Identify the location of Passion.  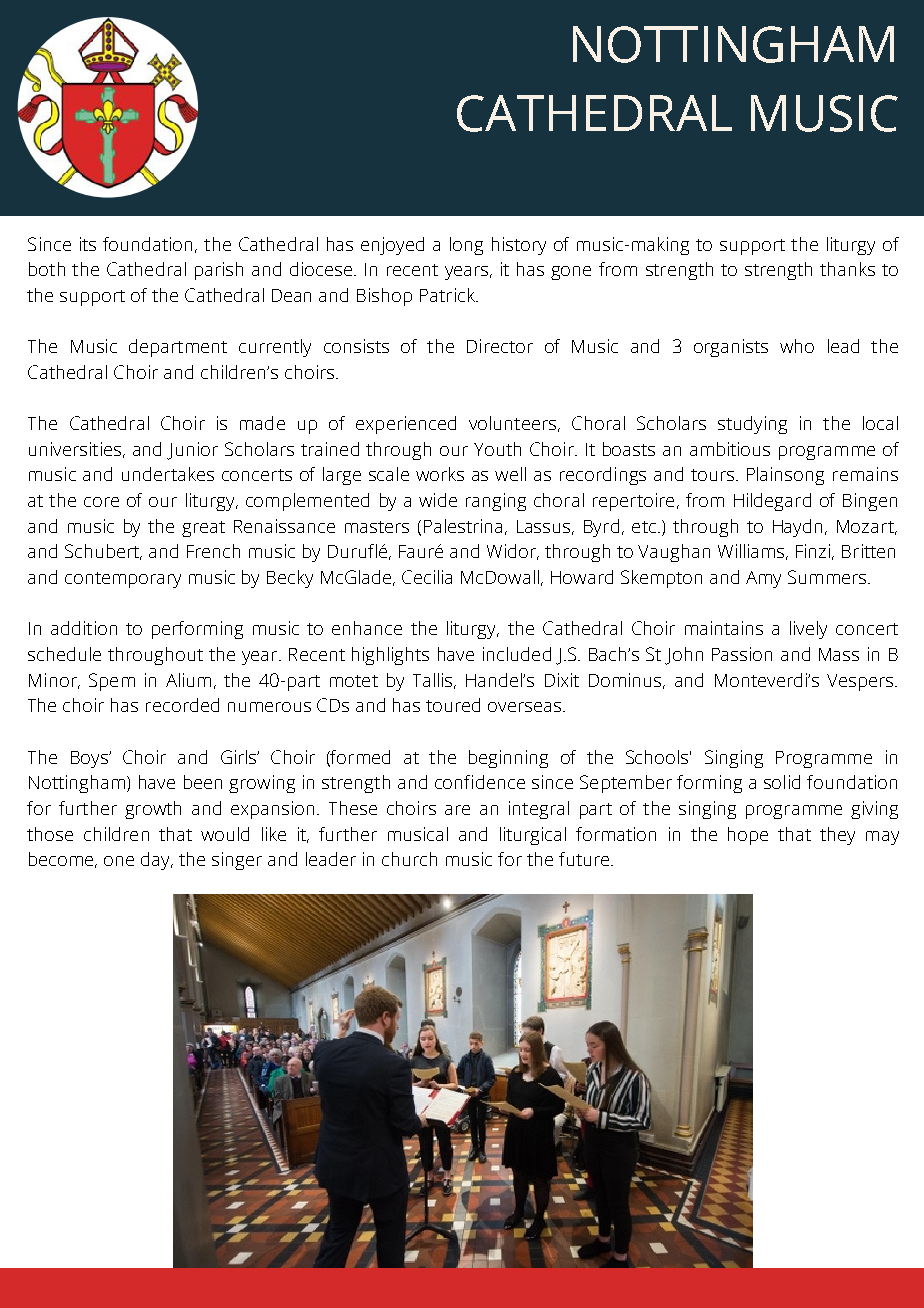
(742, 654).
